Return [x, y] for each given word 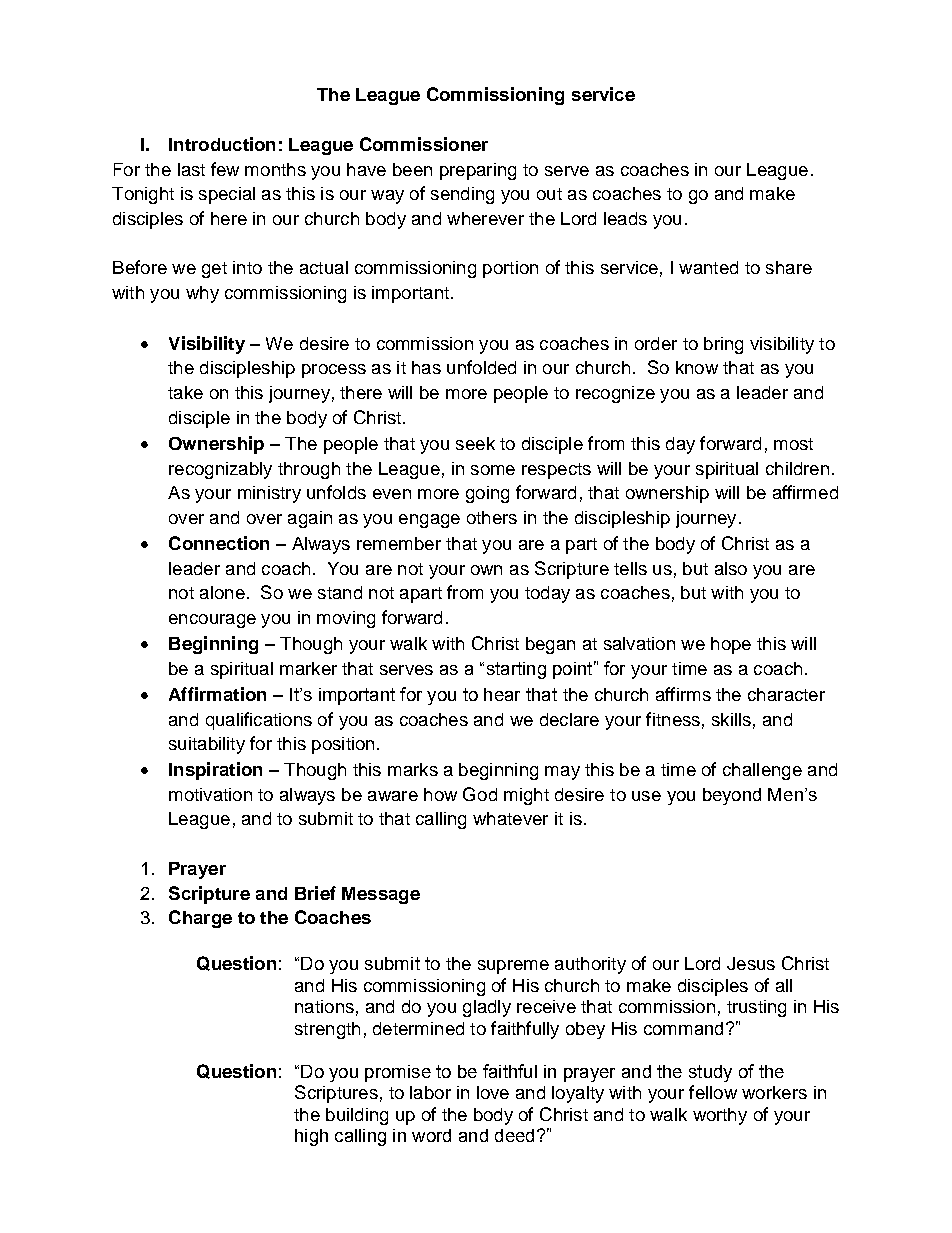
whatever [510, 818]
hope [731, 645]
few [225, 169]
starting [516, 670]
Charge [200, 919]
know [697, 367]
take [185, 392]
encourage [212, 621]
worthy [720, 1116]
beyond [732, 796]
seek [475, 443]
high [311, 1137]
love [493, 1092]
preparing [478, 171]
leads [625, 218]
